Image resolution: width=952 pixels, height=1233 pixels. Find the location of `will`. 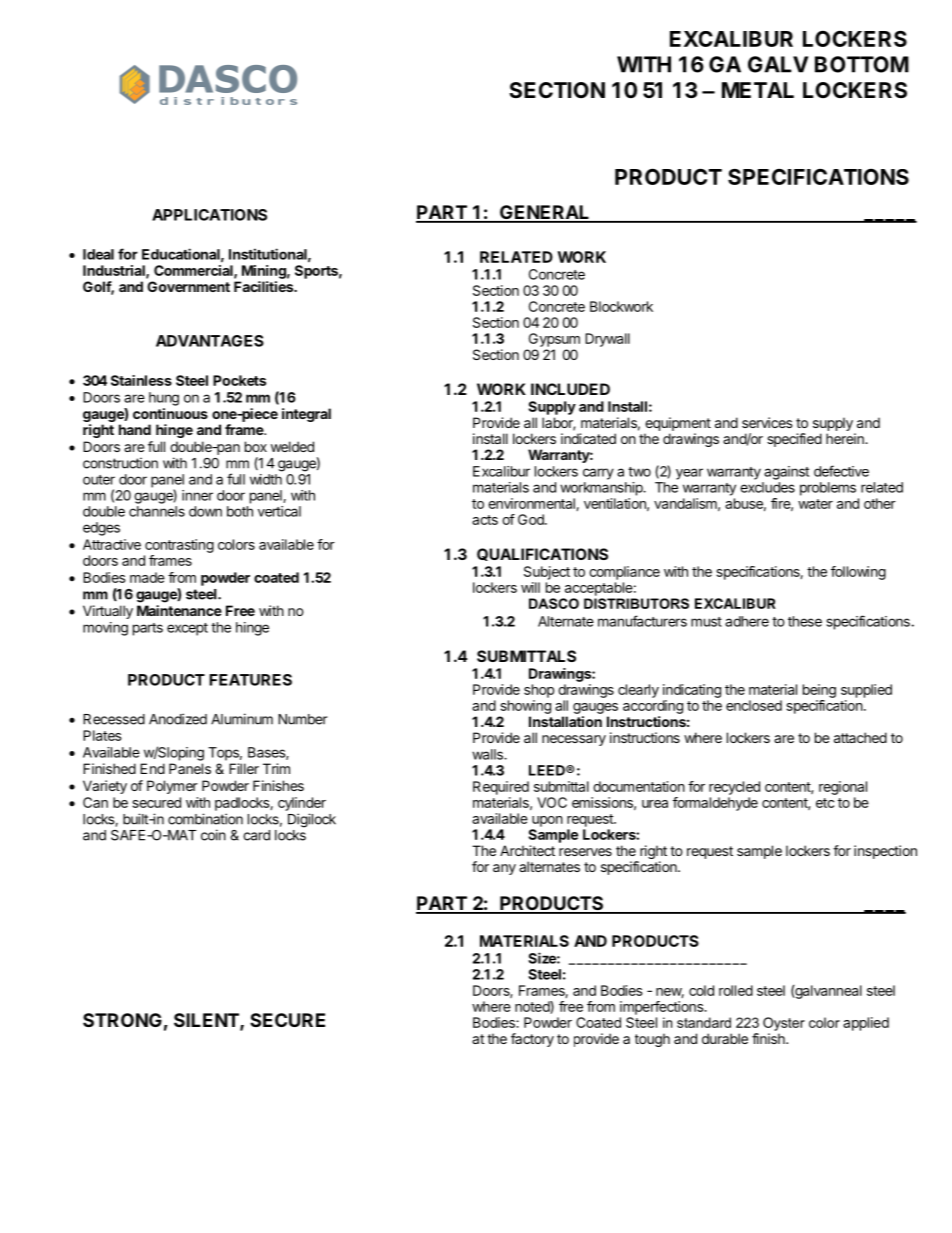

will is located at coordinates (530, 587).
